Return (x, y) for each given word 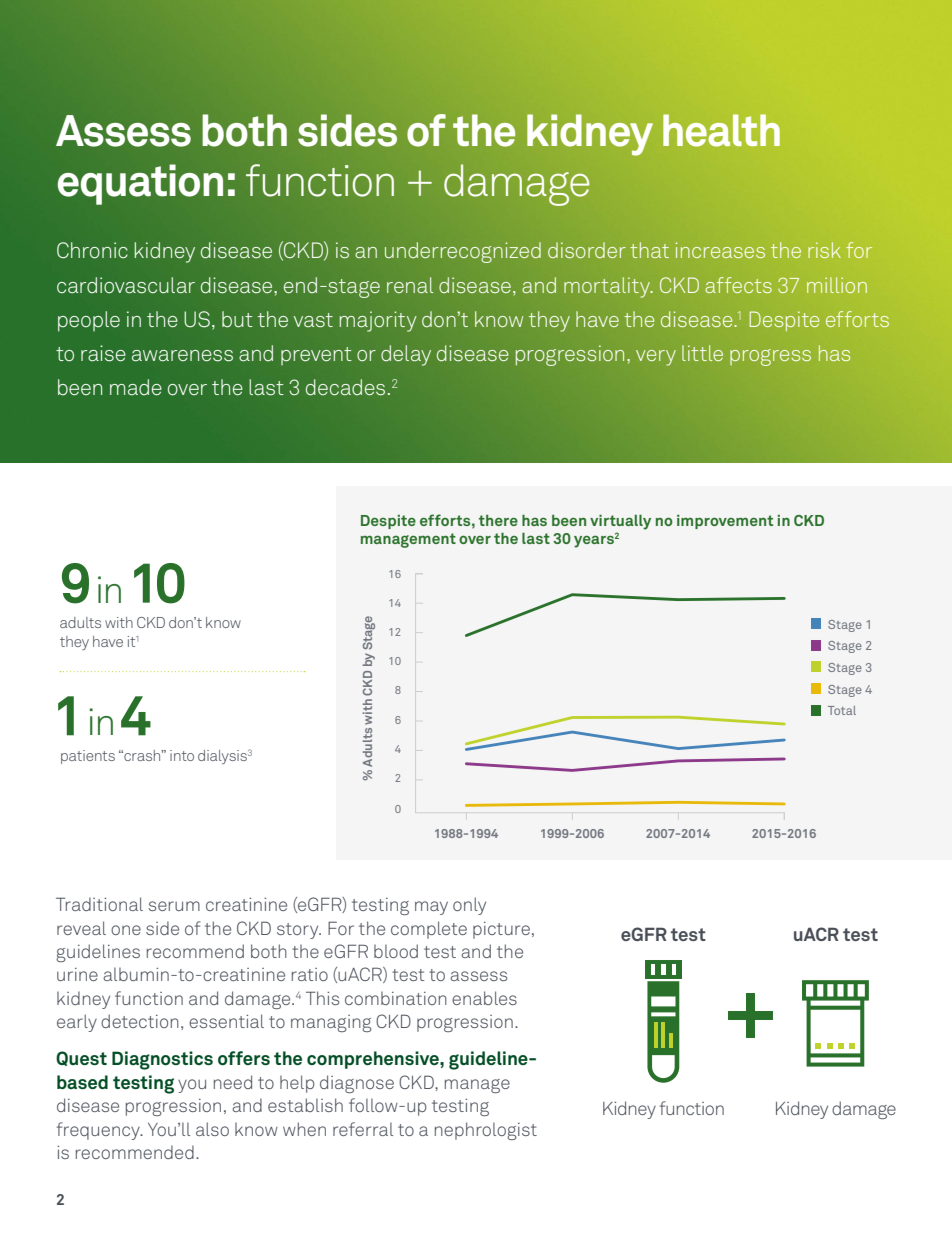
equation (140, 184)
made (136, 387)
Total (842, 710)
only (469, 906)
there (498, 520)
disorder (587, 250)
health (721, 130)
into (182, 755)
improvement (725, 522)
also (212, 1129)
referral (363, 1129)
